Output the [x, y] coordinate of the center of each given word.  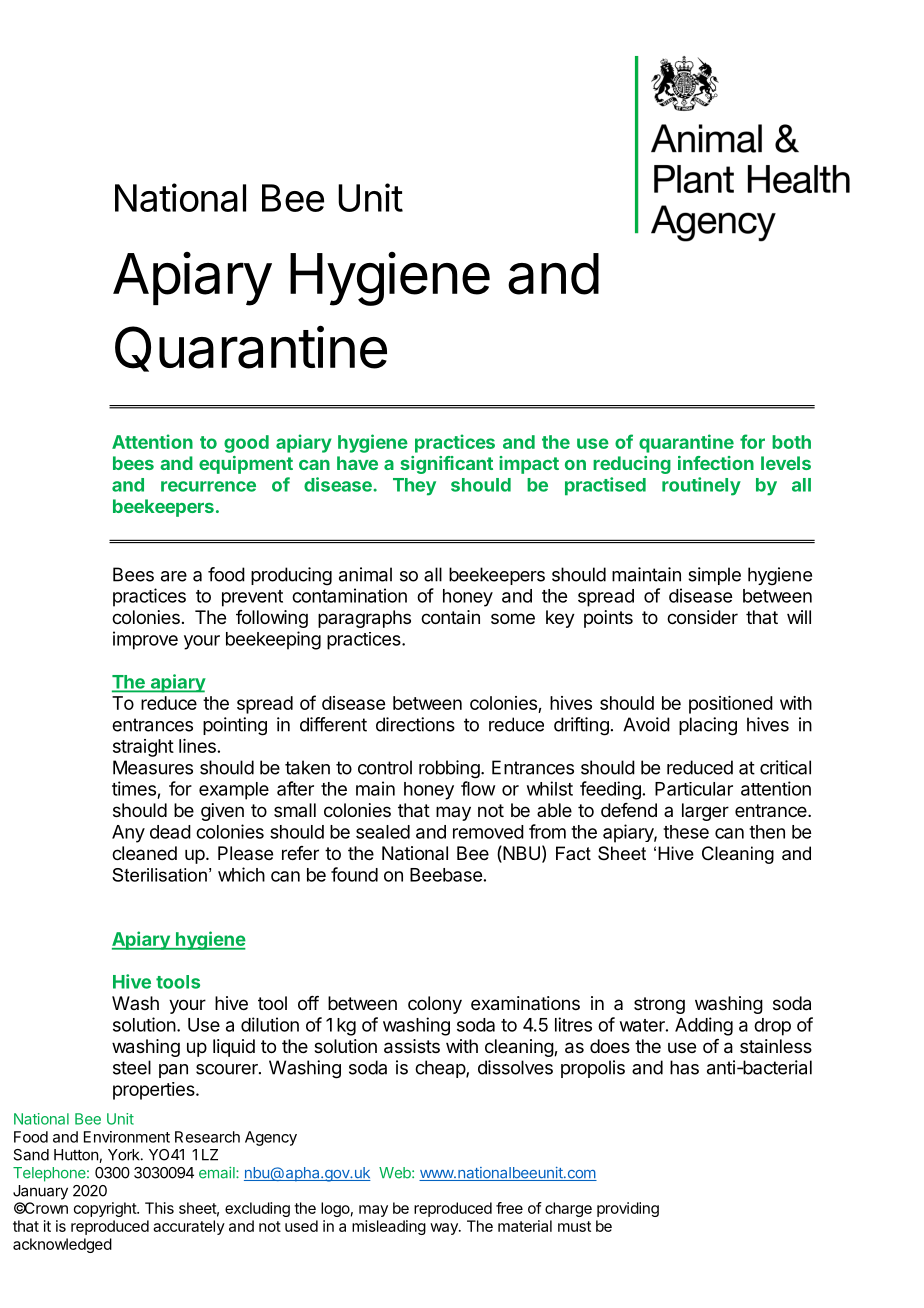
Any [128, 834]
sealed [383, 832]
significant [446, 465]
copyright [106, 1209]
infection [716, 463]
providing [628, 1209]
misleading [389, 1227]
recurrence [208, 486]
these [686, 832]
